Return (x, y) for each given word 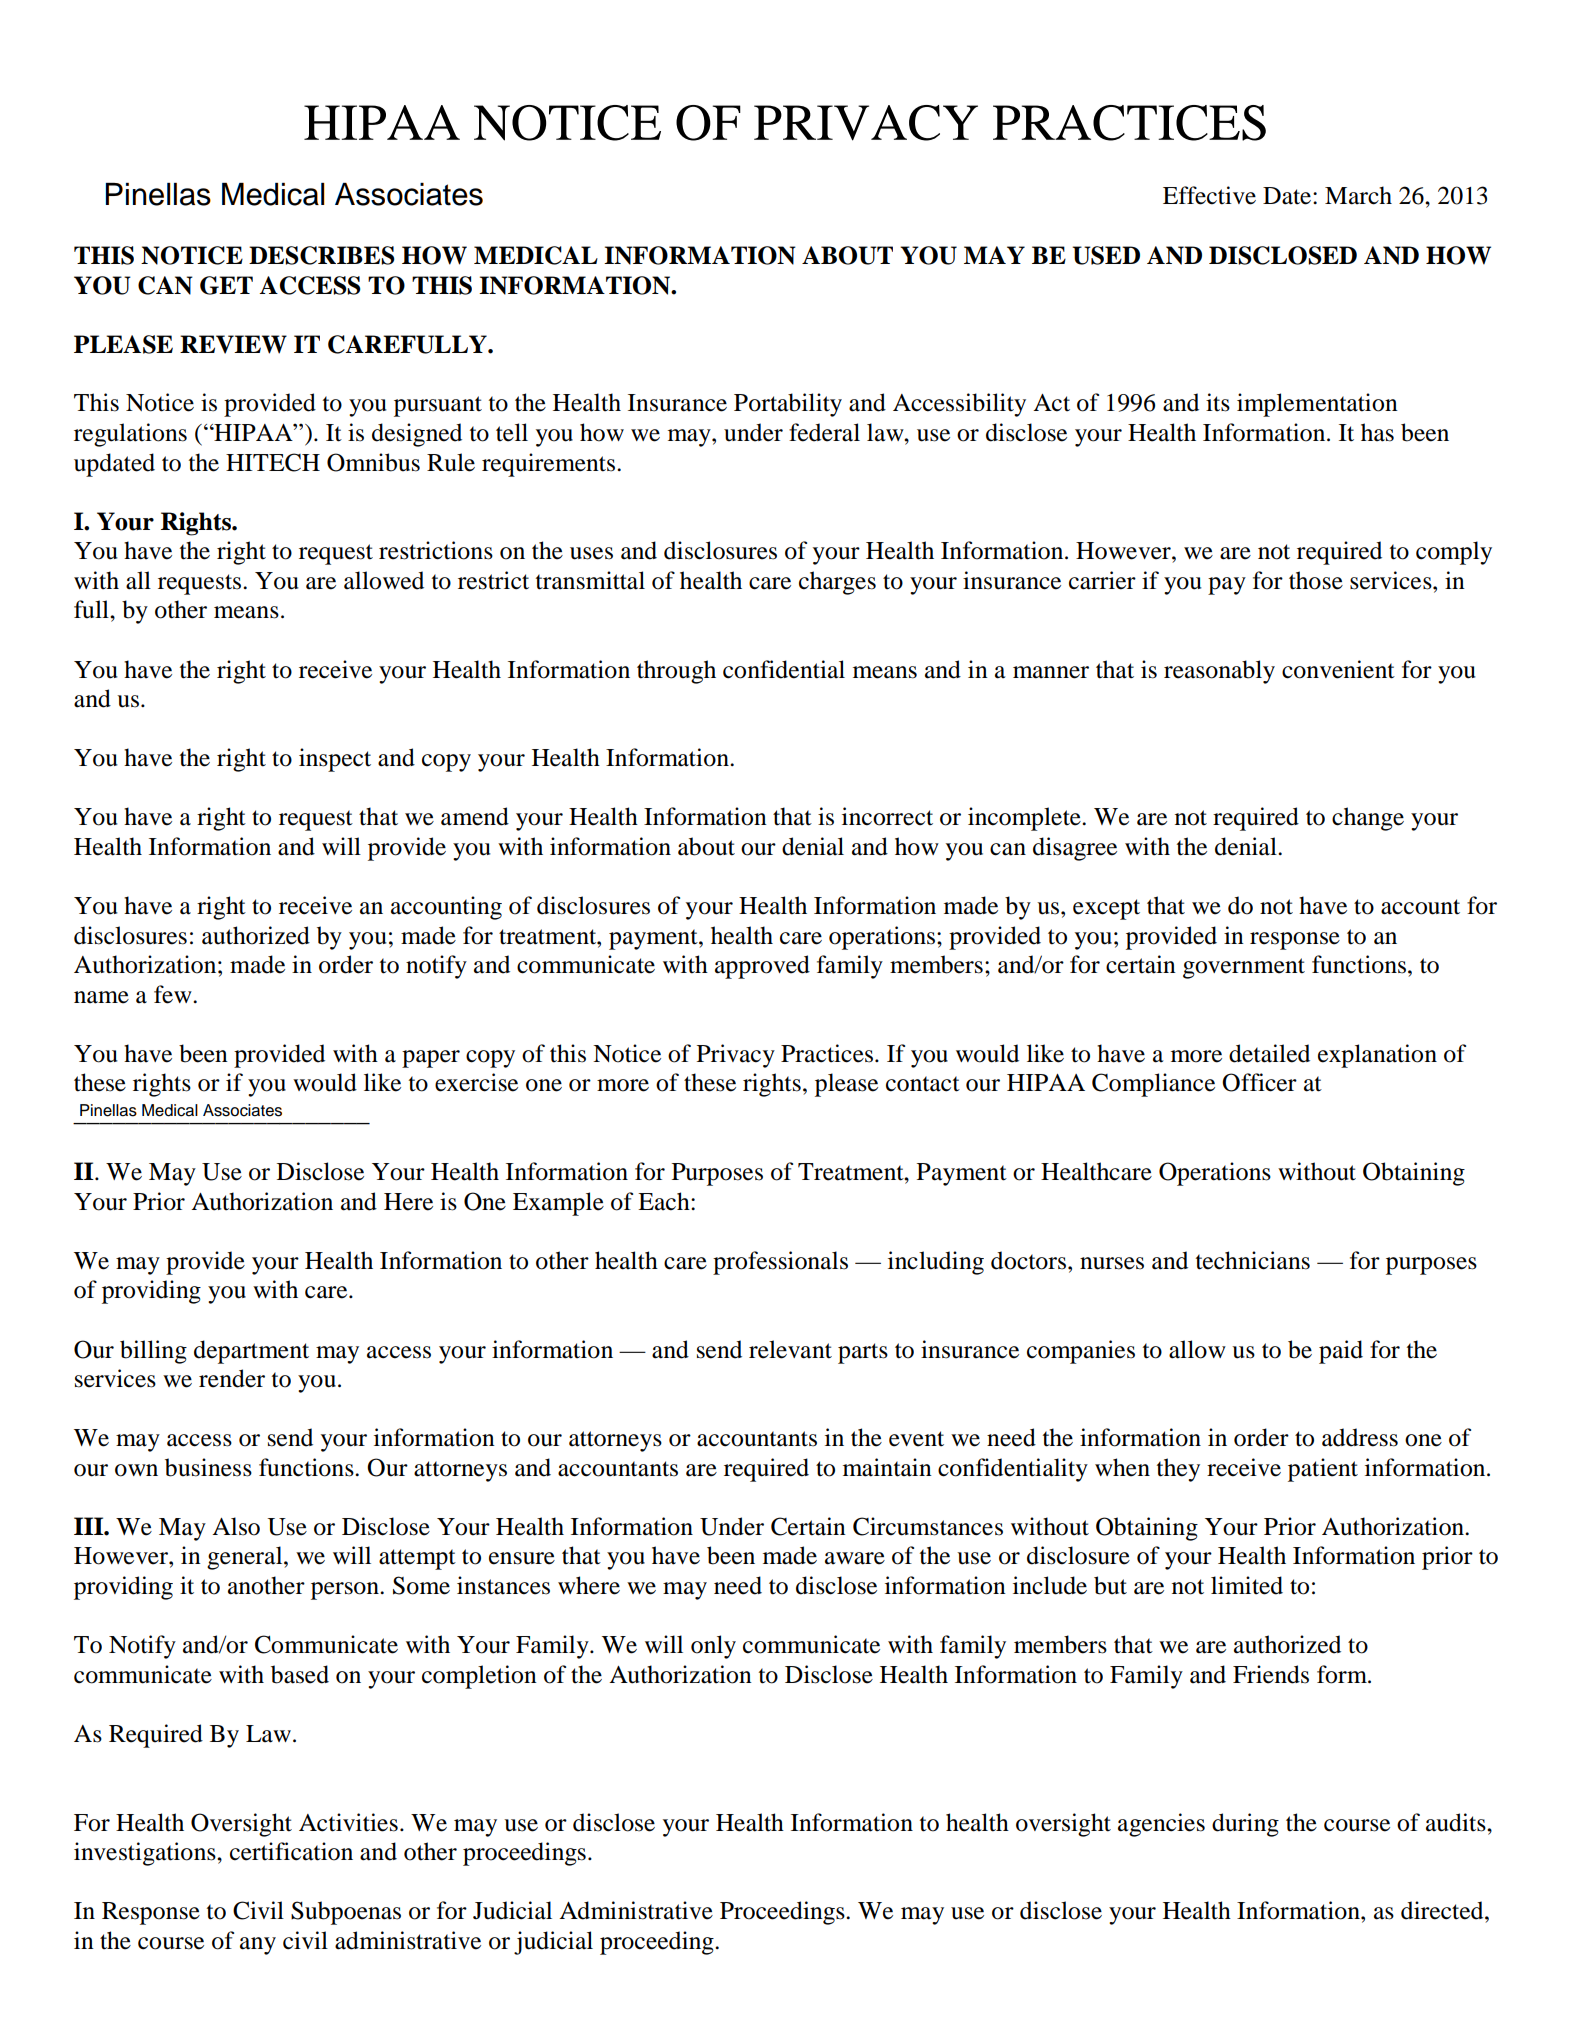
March (1358, 195)
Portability (788, 405)
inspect (335, 760)
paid (1341, 1352)
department (251, 1352)
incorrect (887, 816)
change (1368, 819)
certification (291, 1851)
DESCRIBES (322, 255)
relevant (790, 1349)
